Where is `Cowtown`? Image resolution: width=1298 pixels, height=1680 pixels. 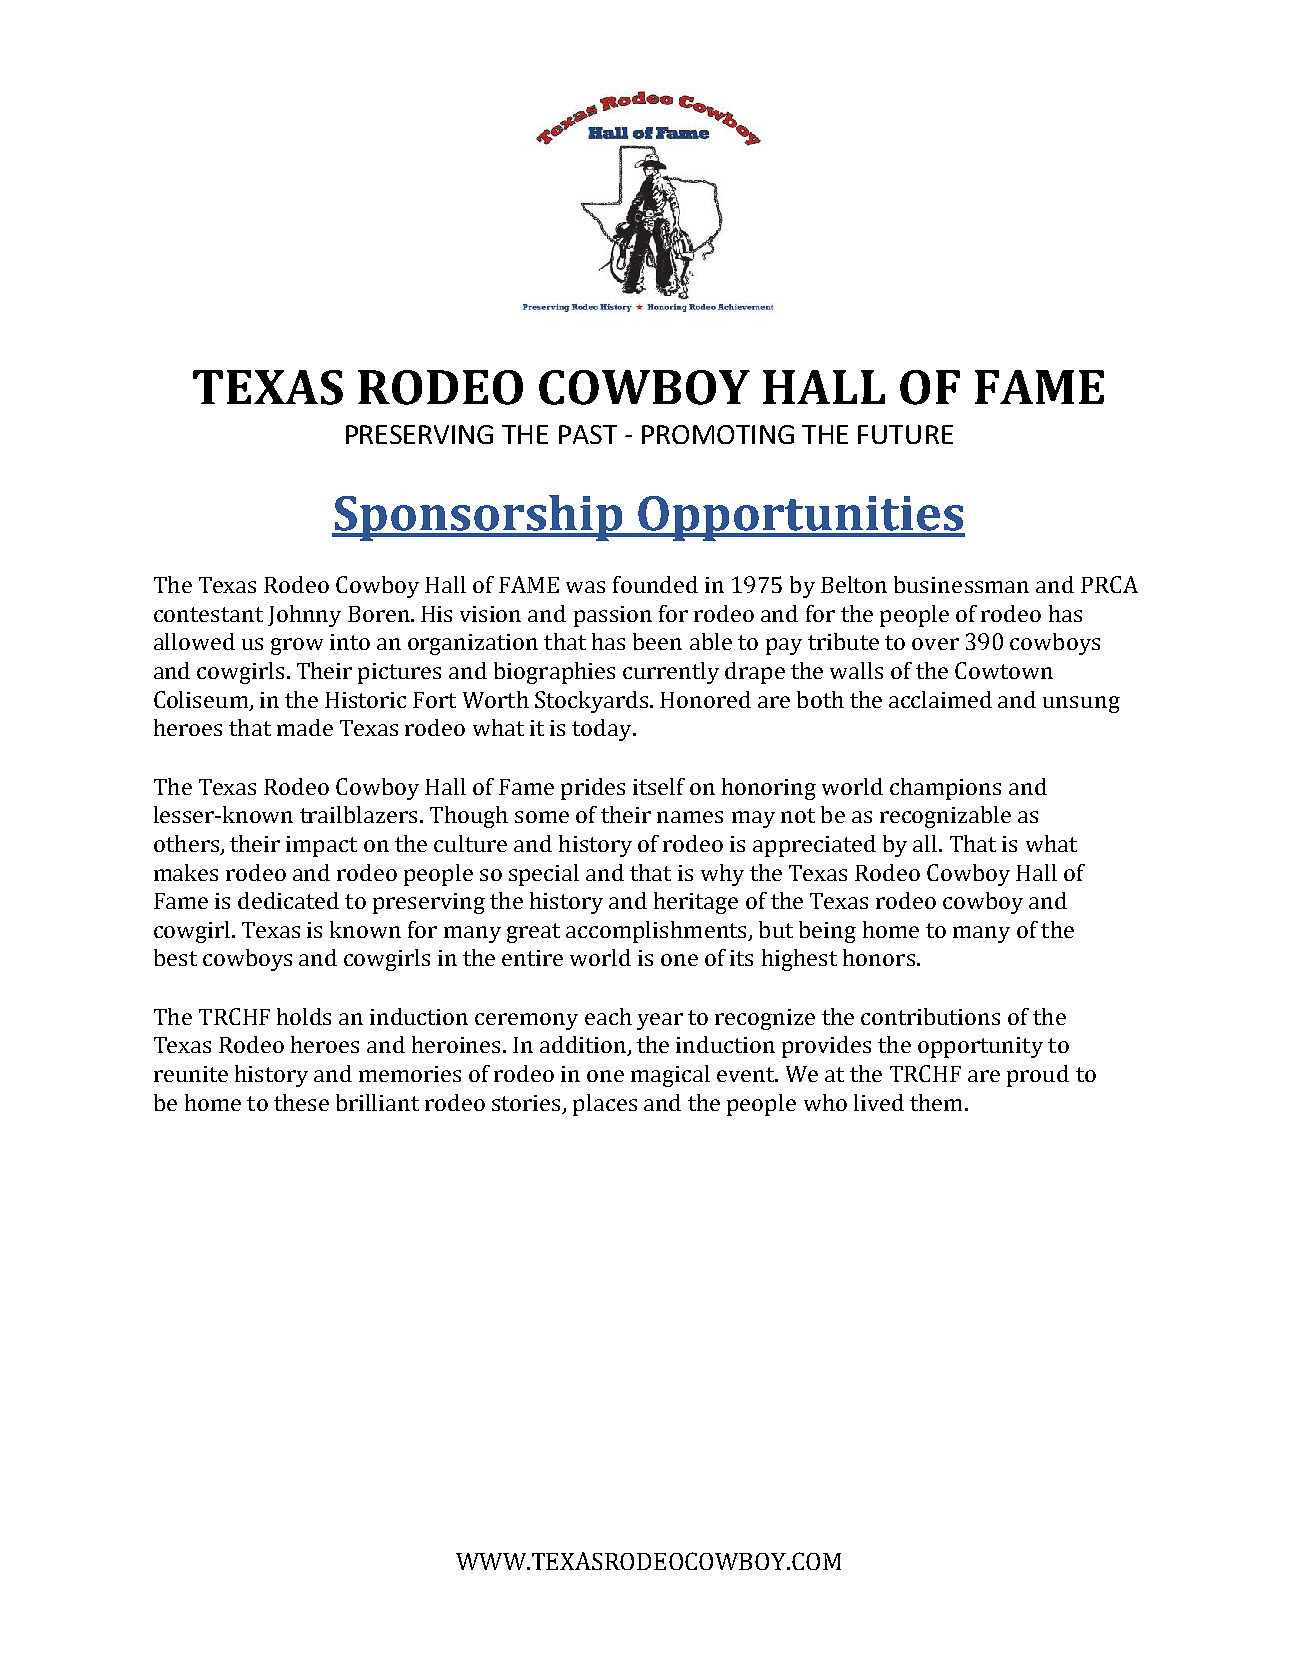
Cowtown is located at coordinates (1004, 670).
